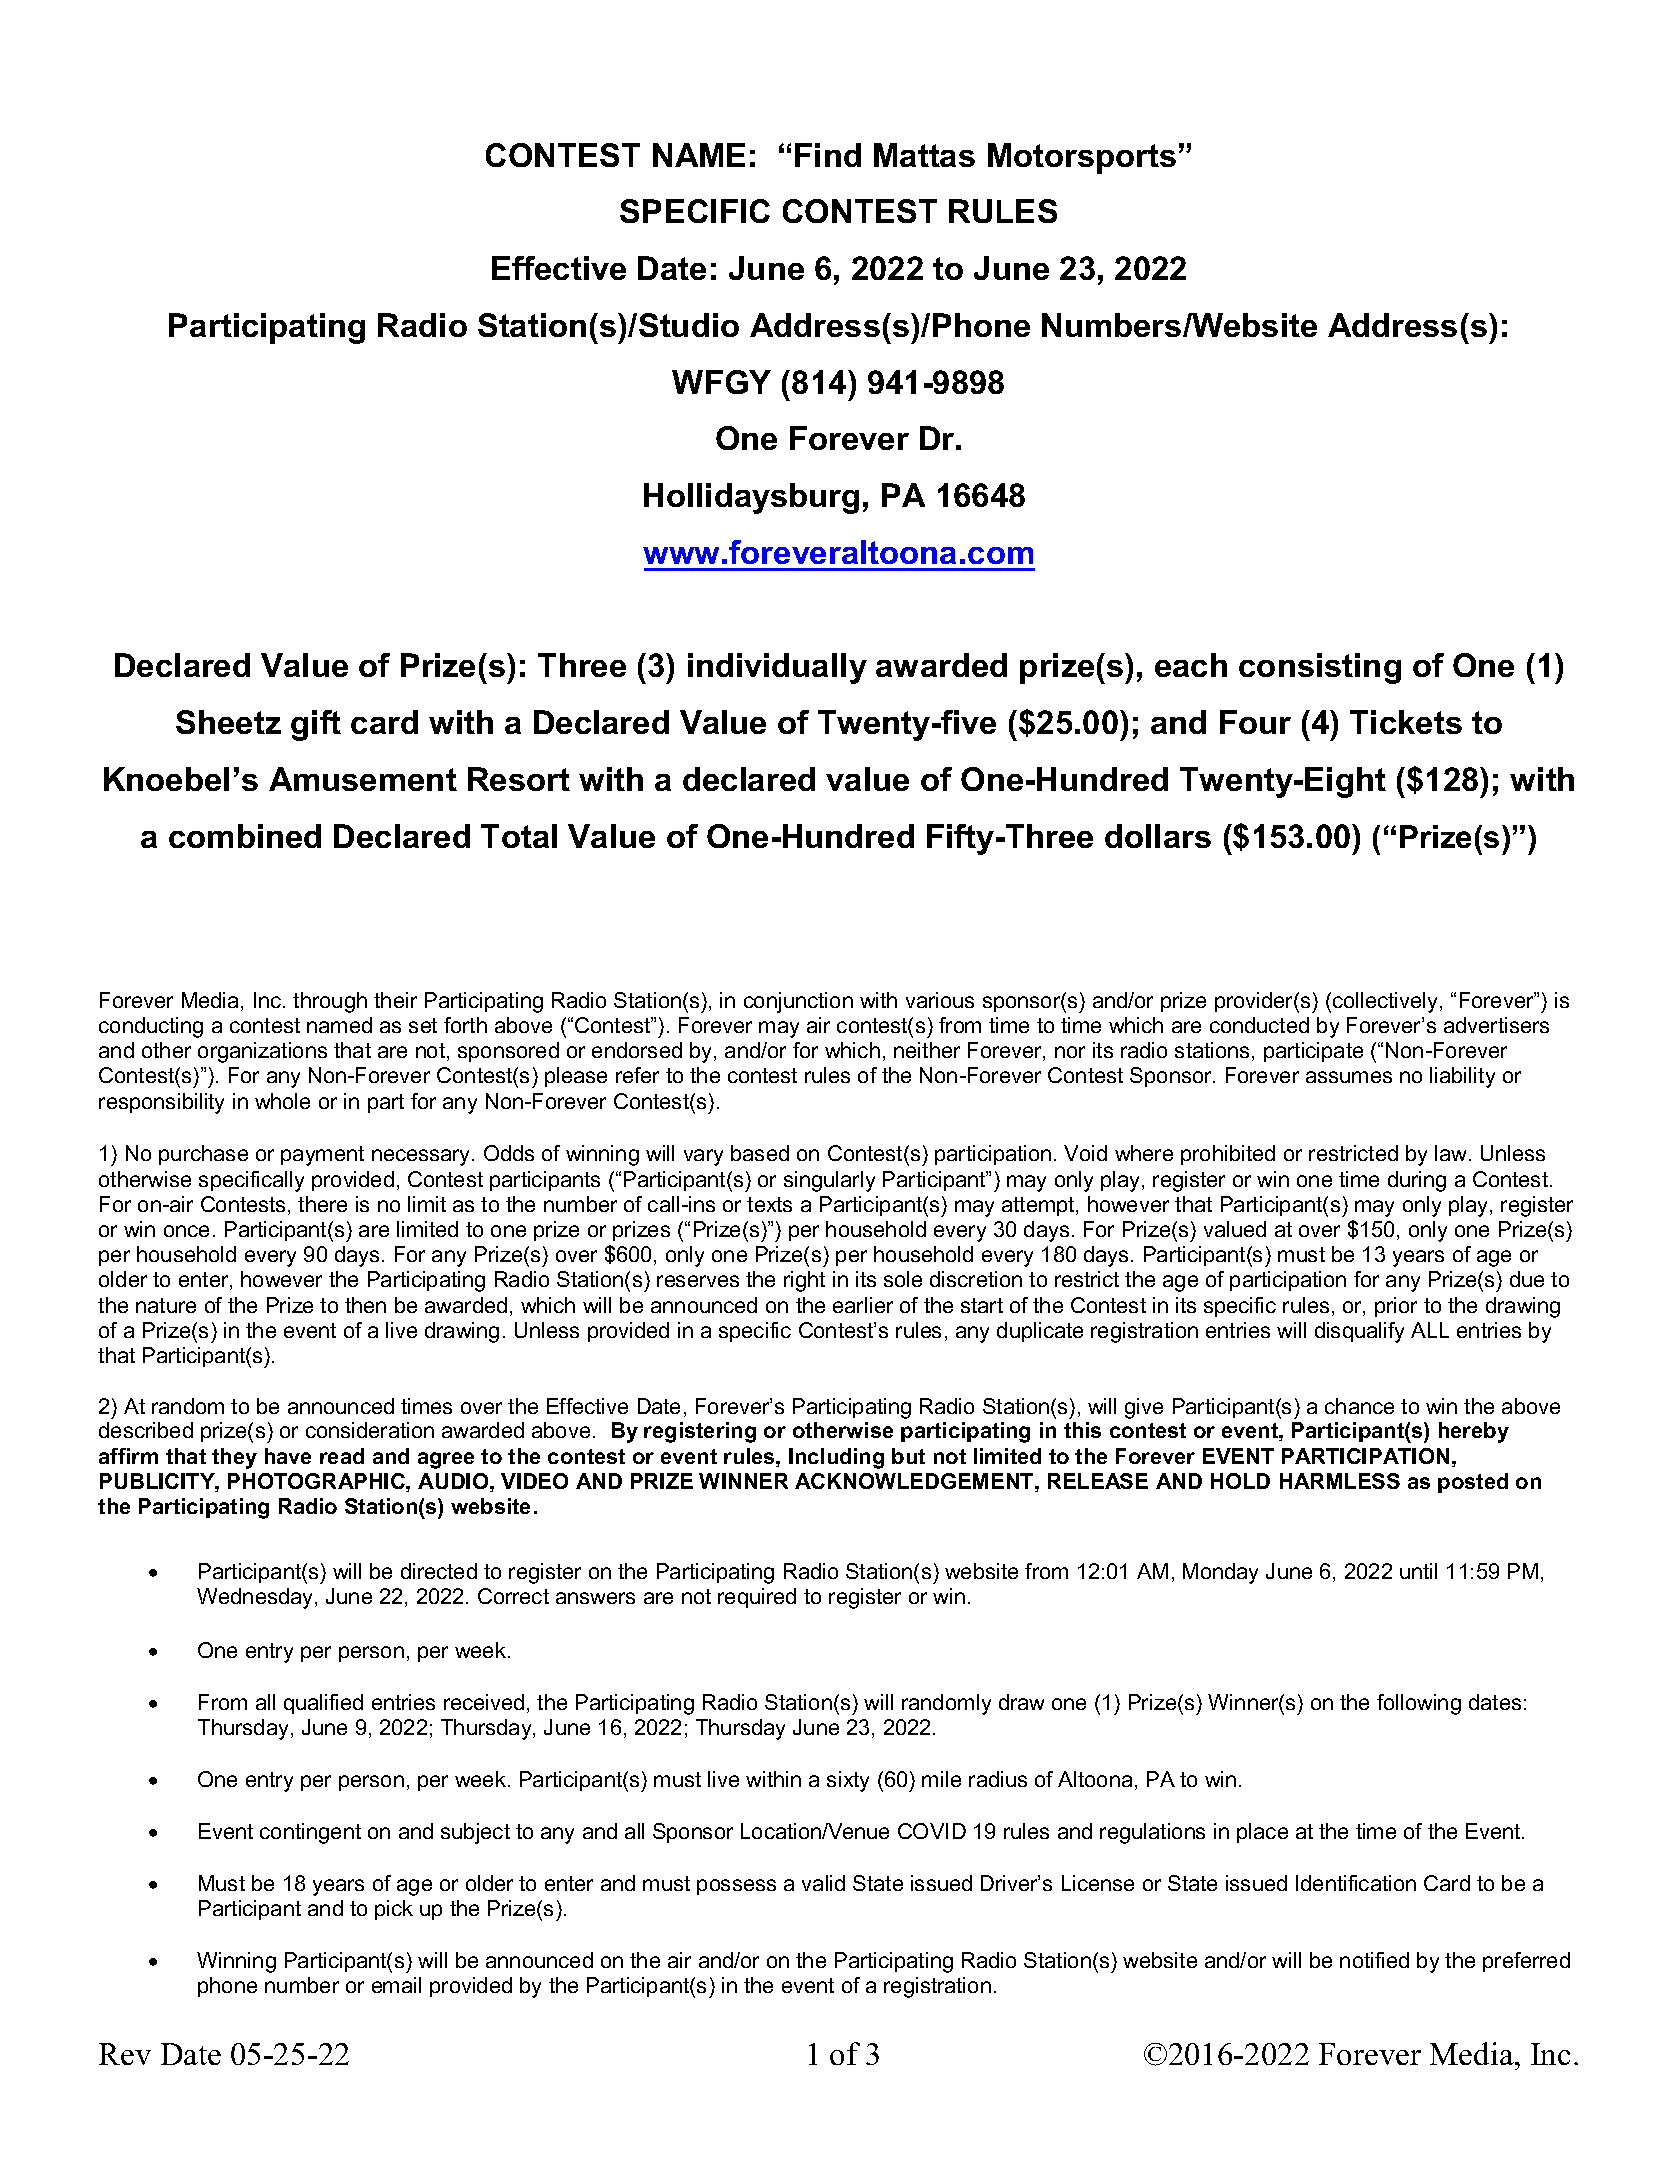  Describe the element at coordinates (1387, 1002) in the screenshot. I see `collectively` at that location.
